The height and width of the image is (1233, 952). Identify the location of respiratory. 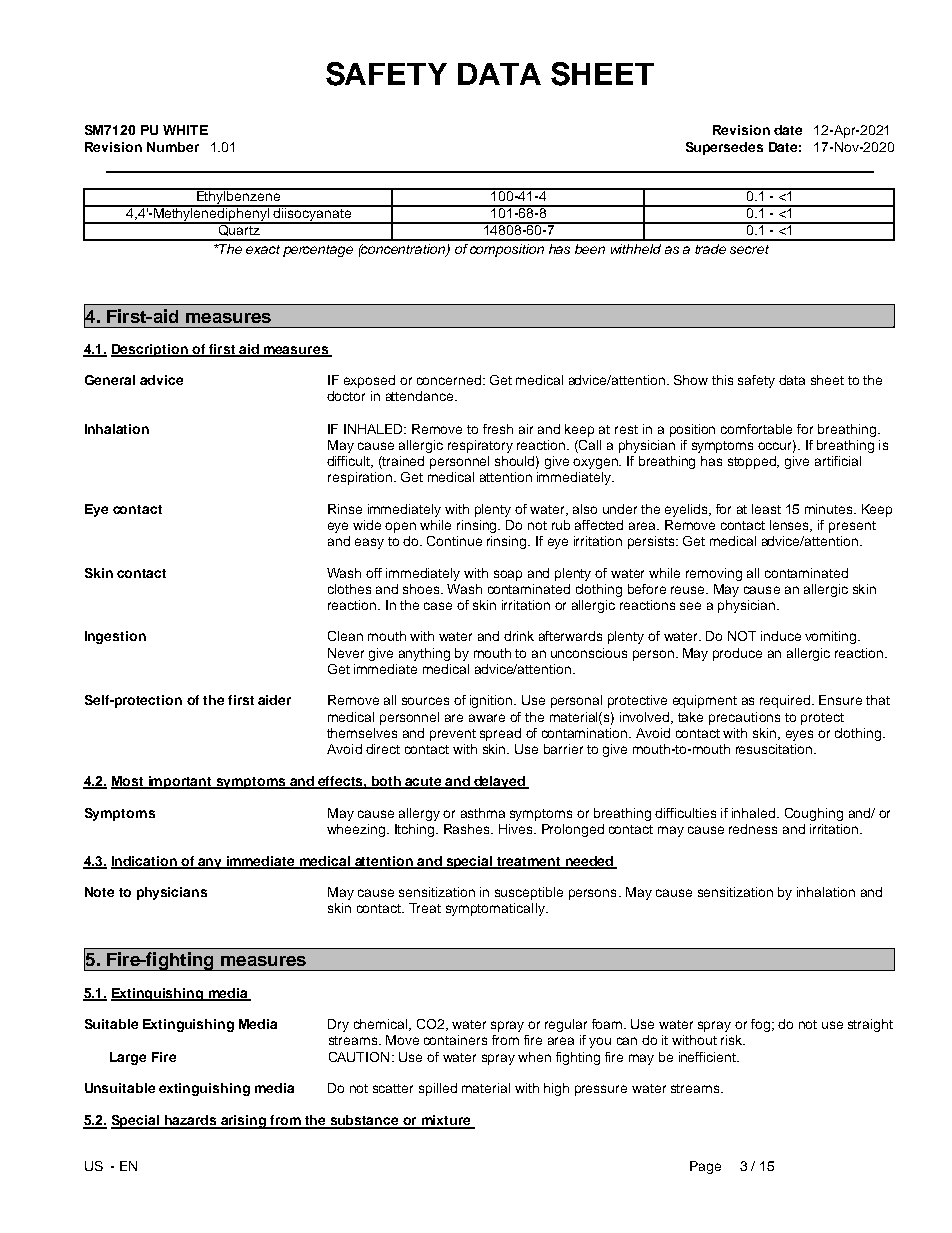
(480, 446).
